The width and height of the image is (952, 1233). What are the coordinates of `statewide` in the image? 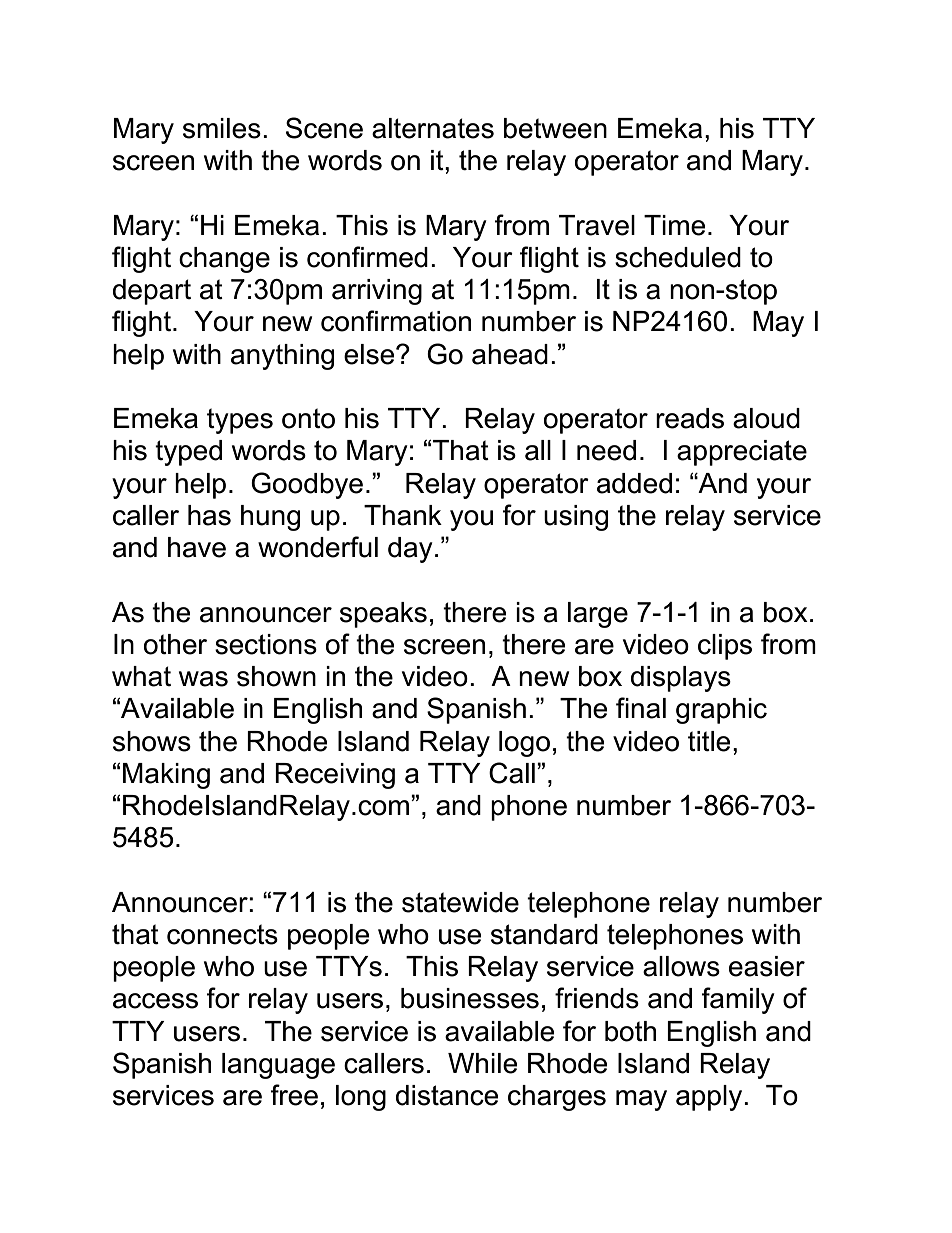 It's located at (460, 902).
